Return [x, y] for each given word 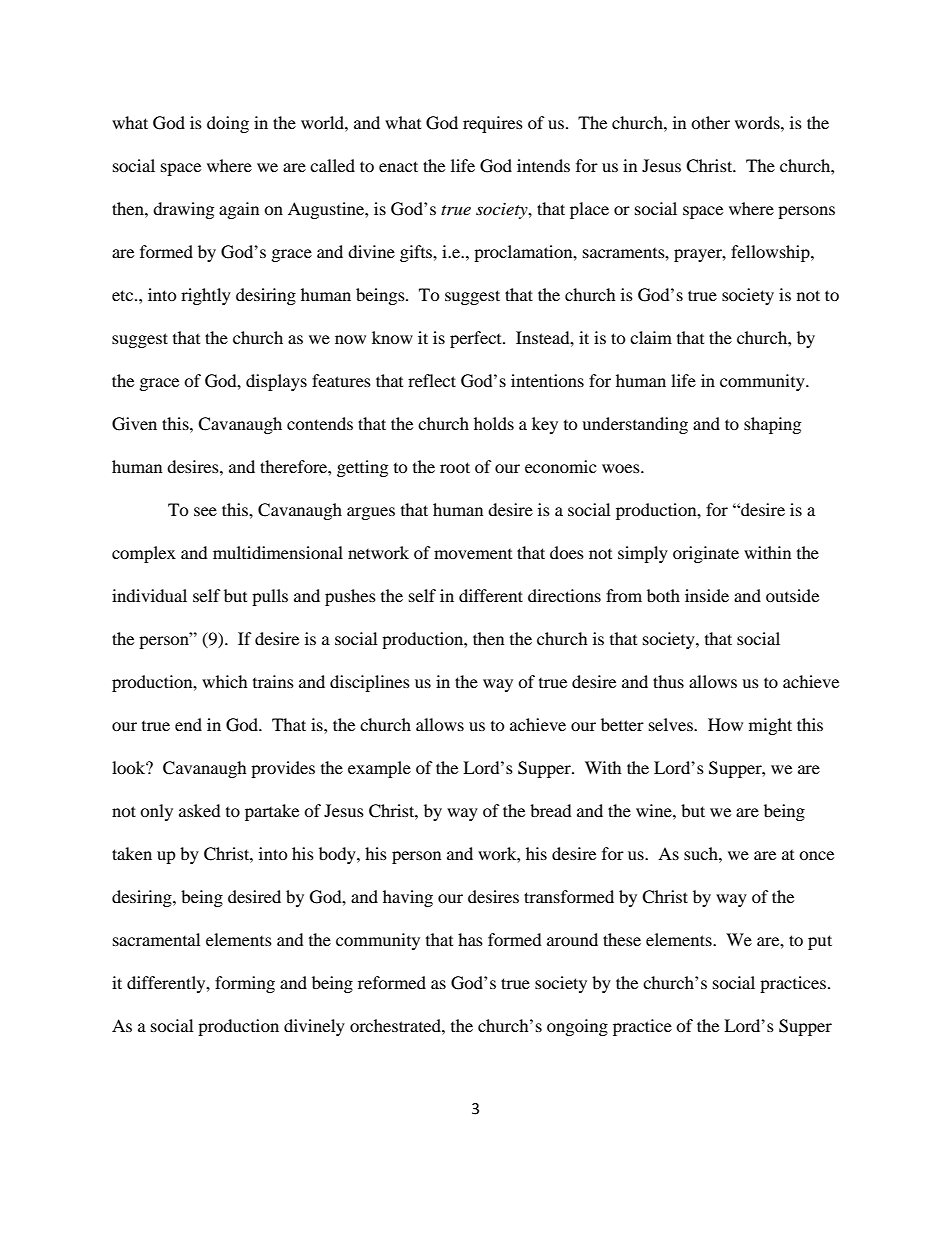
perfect [477, 339]
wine [655, 810]
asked [200, 810]
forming [245, 984]
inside [707, 595]
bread [551, 810]
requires [493, 124]
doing [228, 124]
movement [473, 554]
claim [651, 337]
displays [276, 382]
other [710, 122]
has [470, 939]
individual [149, 595]
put [820, 942]
